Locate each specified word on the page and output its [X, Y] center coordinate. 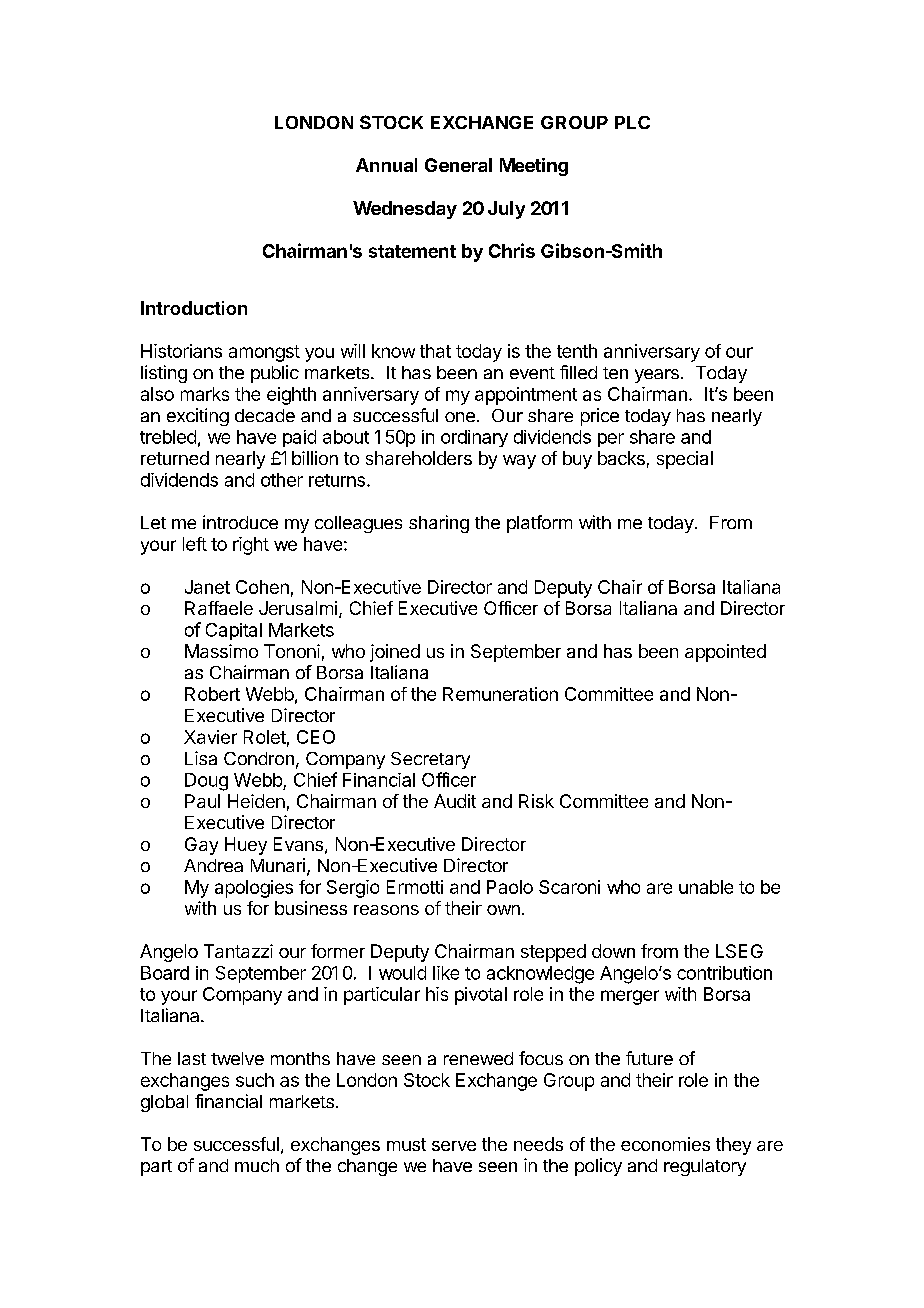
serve [454, 1146]
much [257, 1165]
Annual [386, 165]
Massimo [221, 651]
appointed [725, 653]
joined [395, 653]
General [458, 165]
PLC [632, 122]
